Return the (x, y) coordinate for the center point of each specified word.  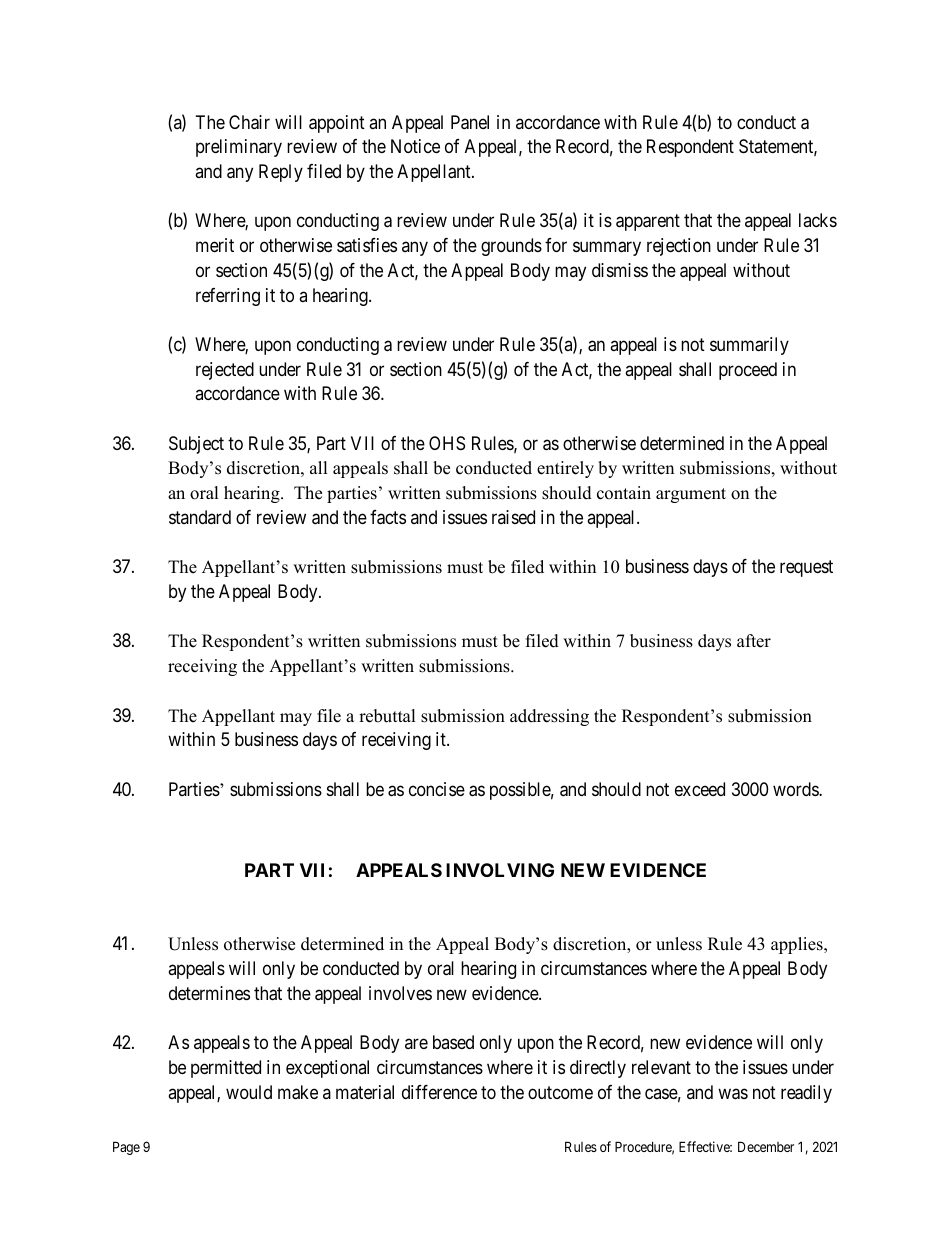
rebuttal (387, 716)
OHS (447, 443)
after (754, 641)
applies (798, 945)
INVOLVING (500, 870)
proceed (748, 371)
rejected (225, 371)
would (249, 1092)
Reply (281, 173)
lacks (818, 220)
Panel (470, 122)
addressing (549, 717)
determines (209, 993)
